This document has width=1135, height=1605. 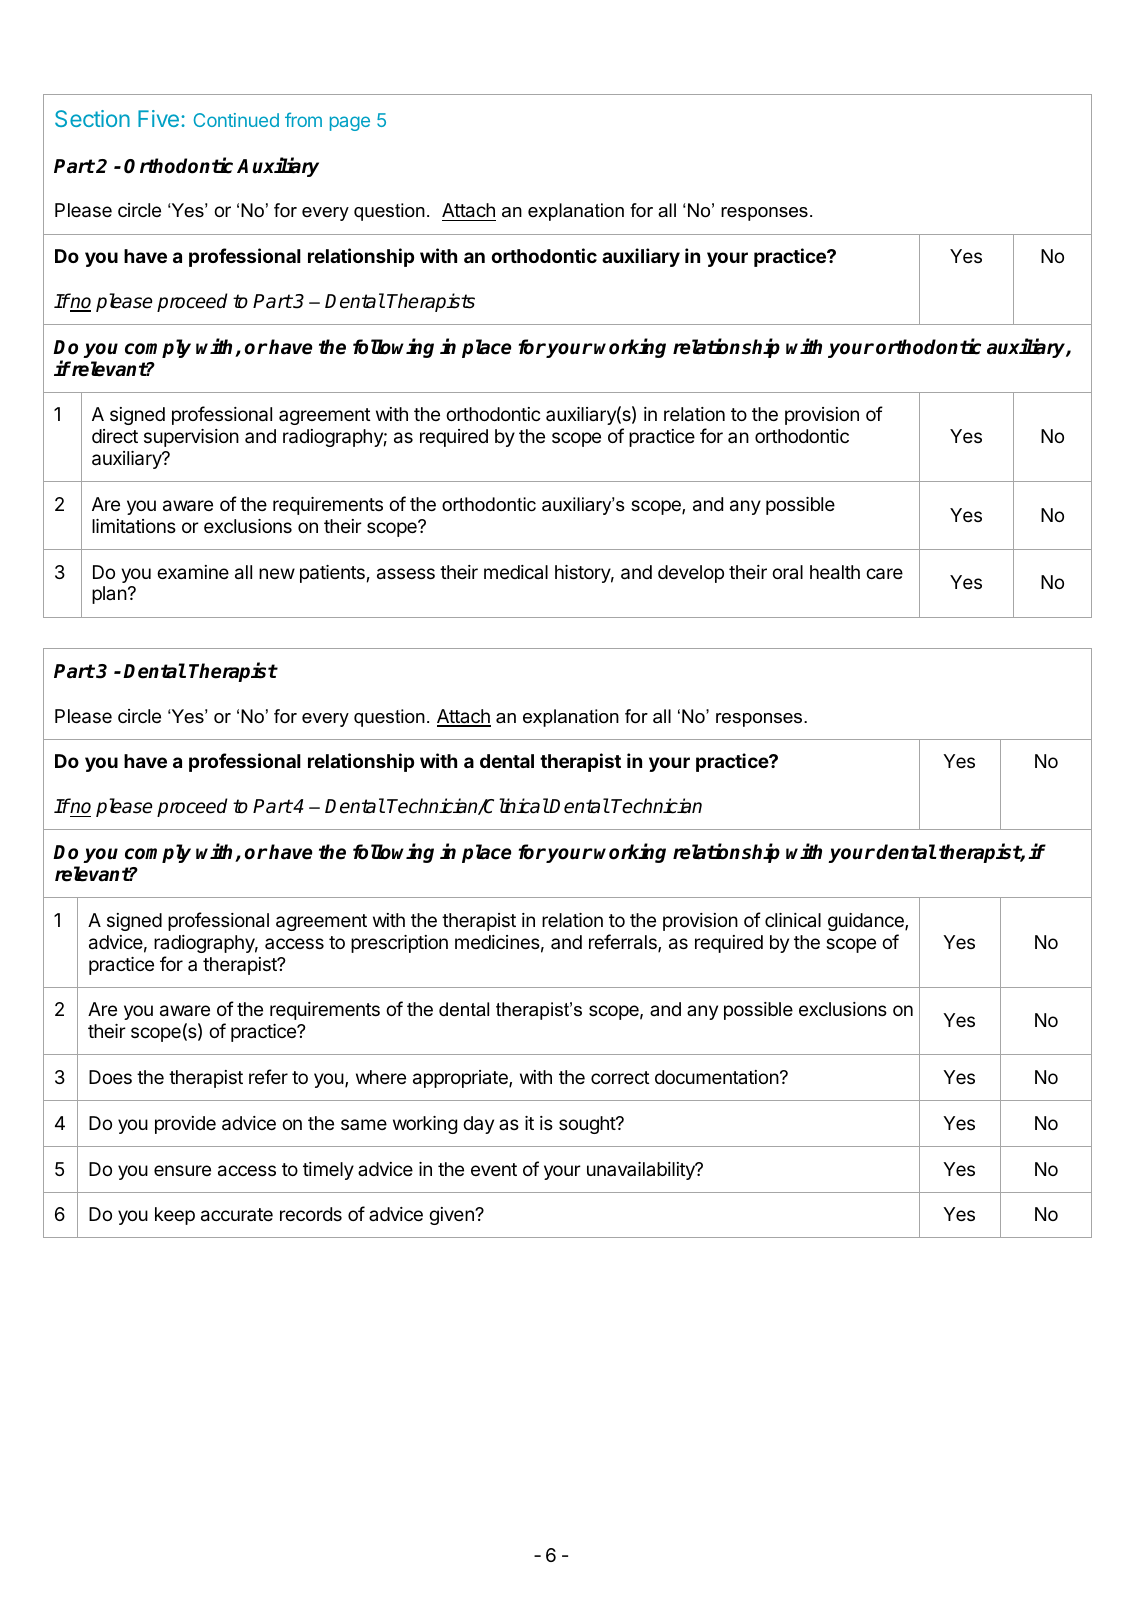 I want to click on oral, so click(x=787, y=572).
